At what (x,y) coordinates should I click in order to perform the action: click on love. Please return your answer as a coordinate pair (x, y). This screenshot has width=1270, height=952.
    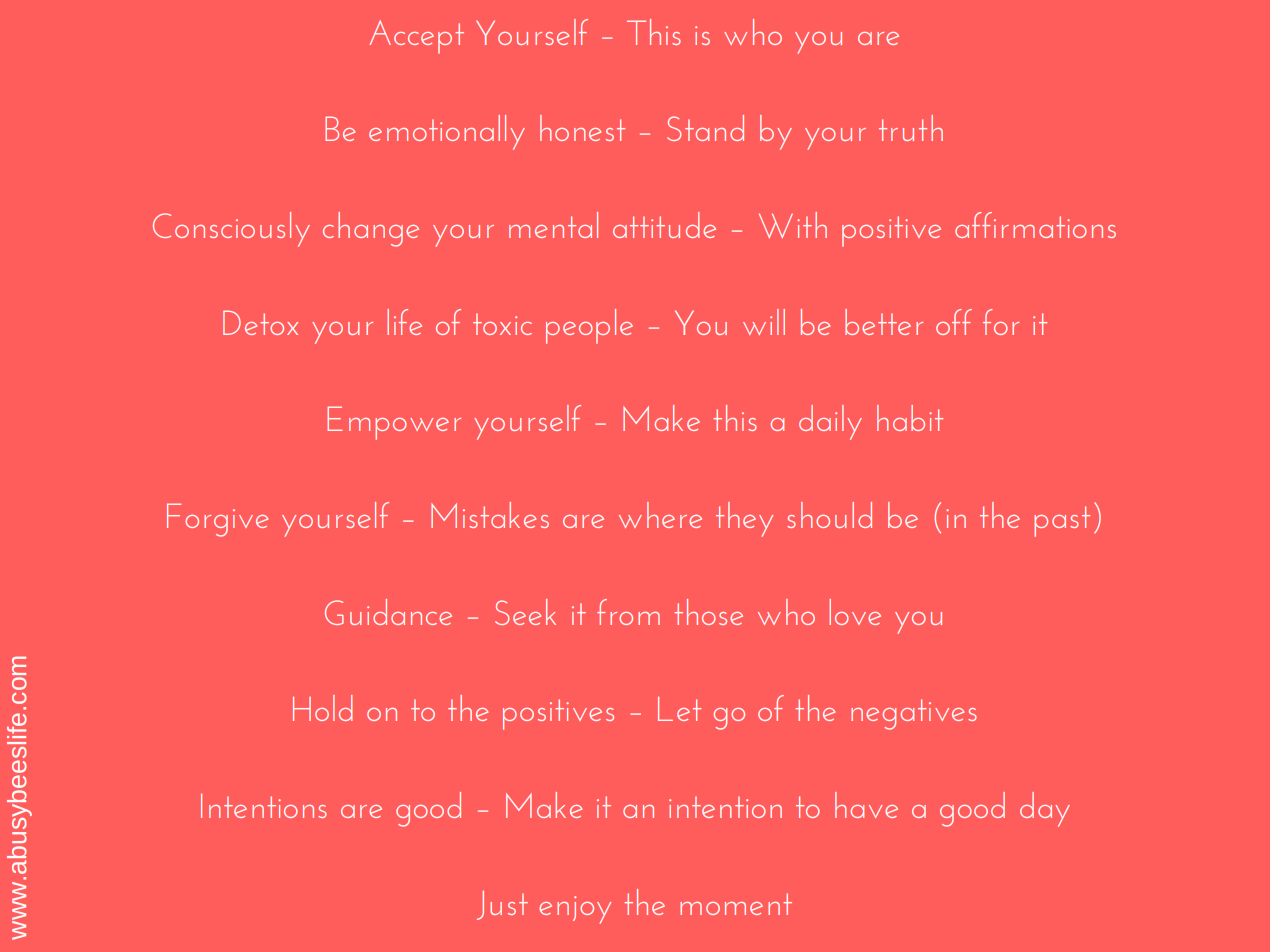
    Looking at the image, I should click on (855, 612).
